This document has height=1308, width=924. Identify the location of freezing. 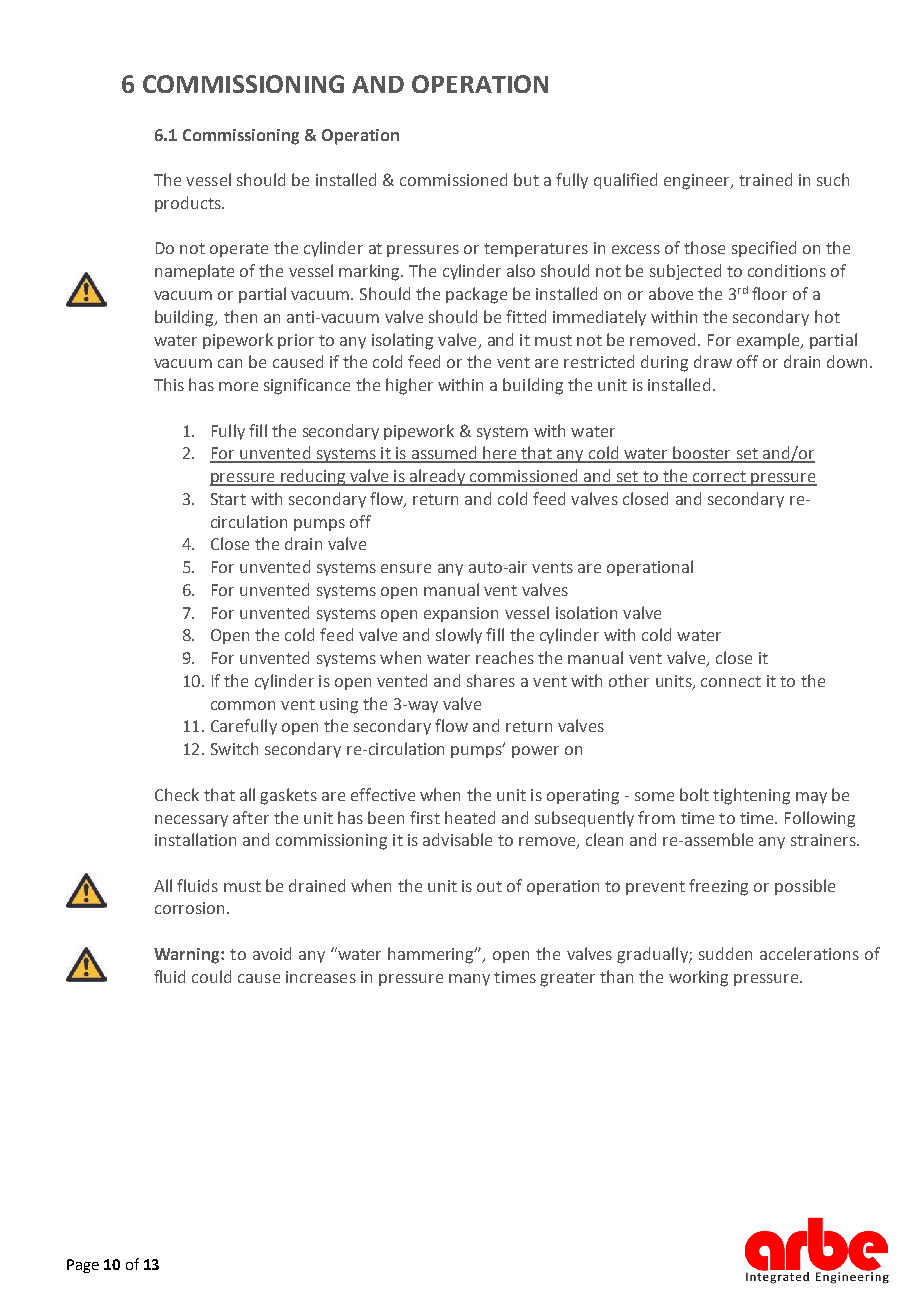
(718, 887).
